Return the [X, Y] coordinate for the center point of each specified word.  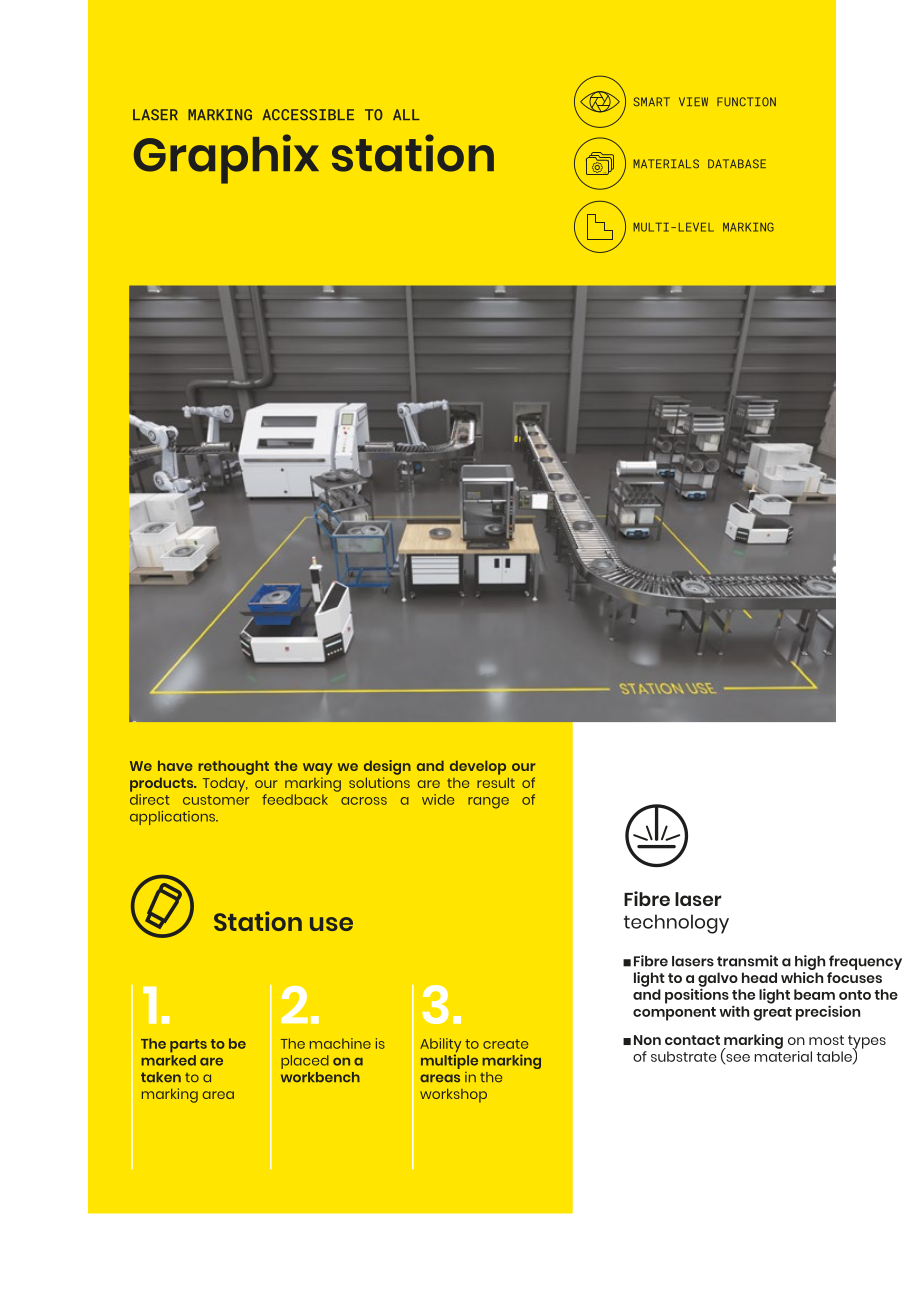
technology [676, 924]
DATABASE [737, 163]
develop [478, 768]
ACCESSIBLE [308, 115]
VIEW [693, 101]
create [505, 1044]
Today [225, 785]
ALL [406, 114]
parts [188, 1046]
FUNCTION [746, 101]
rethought [234, 768]
